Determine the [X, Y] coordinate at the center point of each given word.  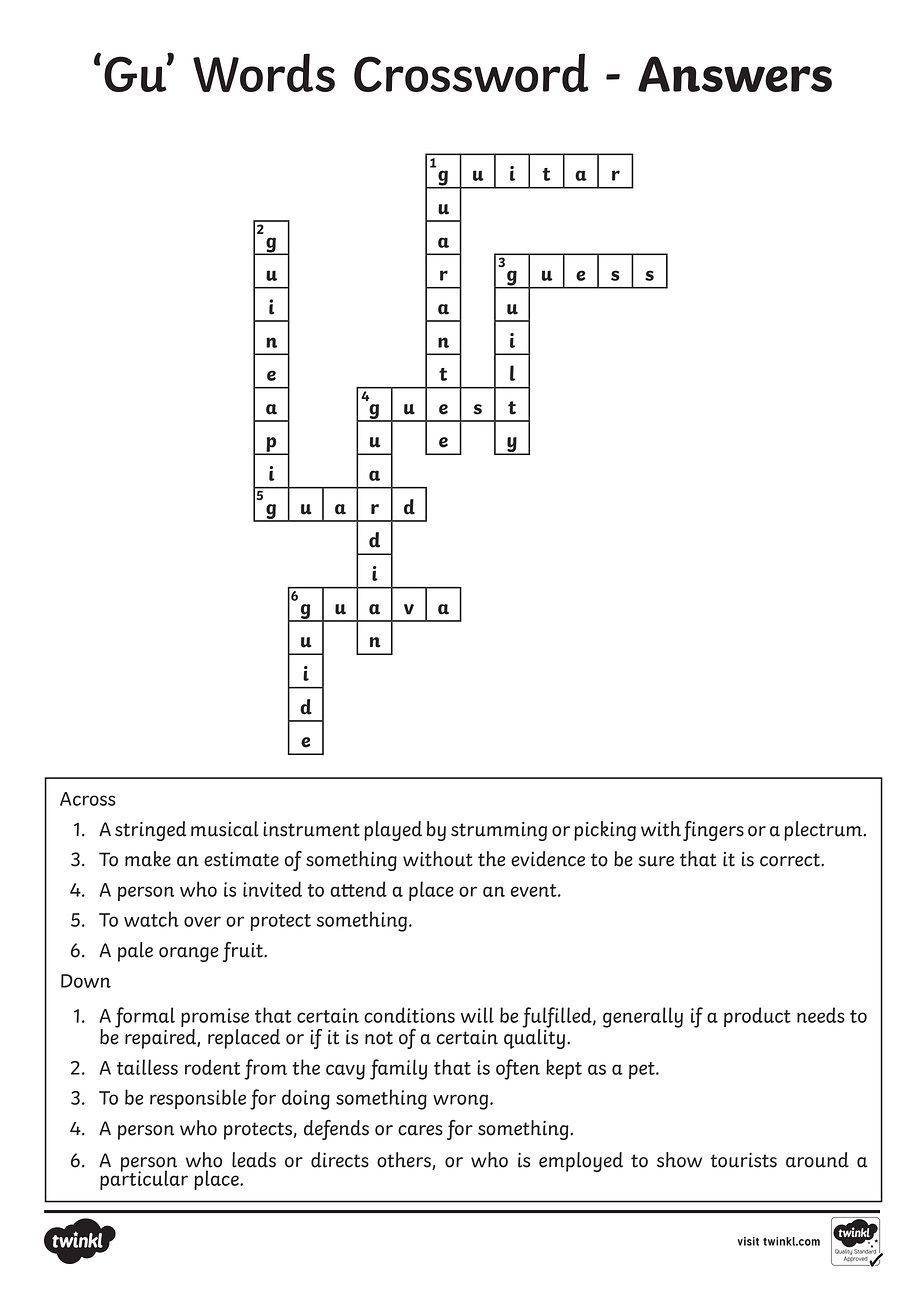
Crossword [471, 72]
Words [264, 72]
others [405, 1161]
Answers [735, 74]
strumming [499, 831]
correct [791, 860]
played [393, 831]
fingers [713, 831]
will [477, 1015]
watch [151, 919]
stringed [151, 831]
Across [87, 799]
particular [144, 1179]
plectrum [824, 831]
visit [748, 1241]
